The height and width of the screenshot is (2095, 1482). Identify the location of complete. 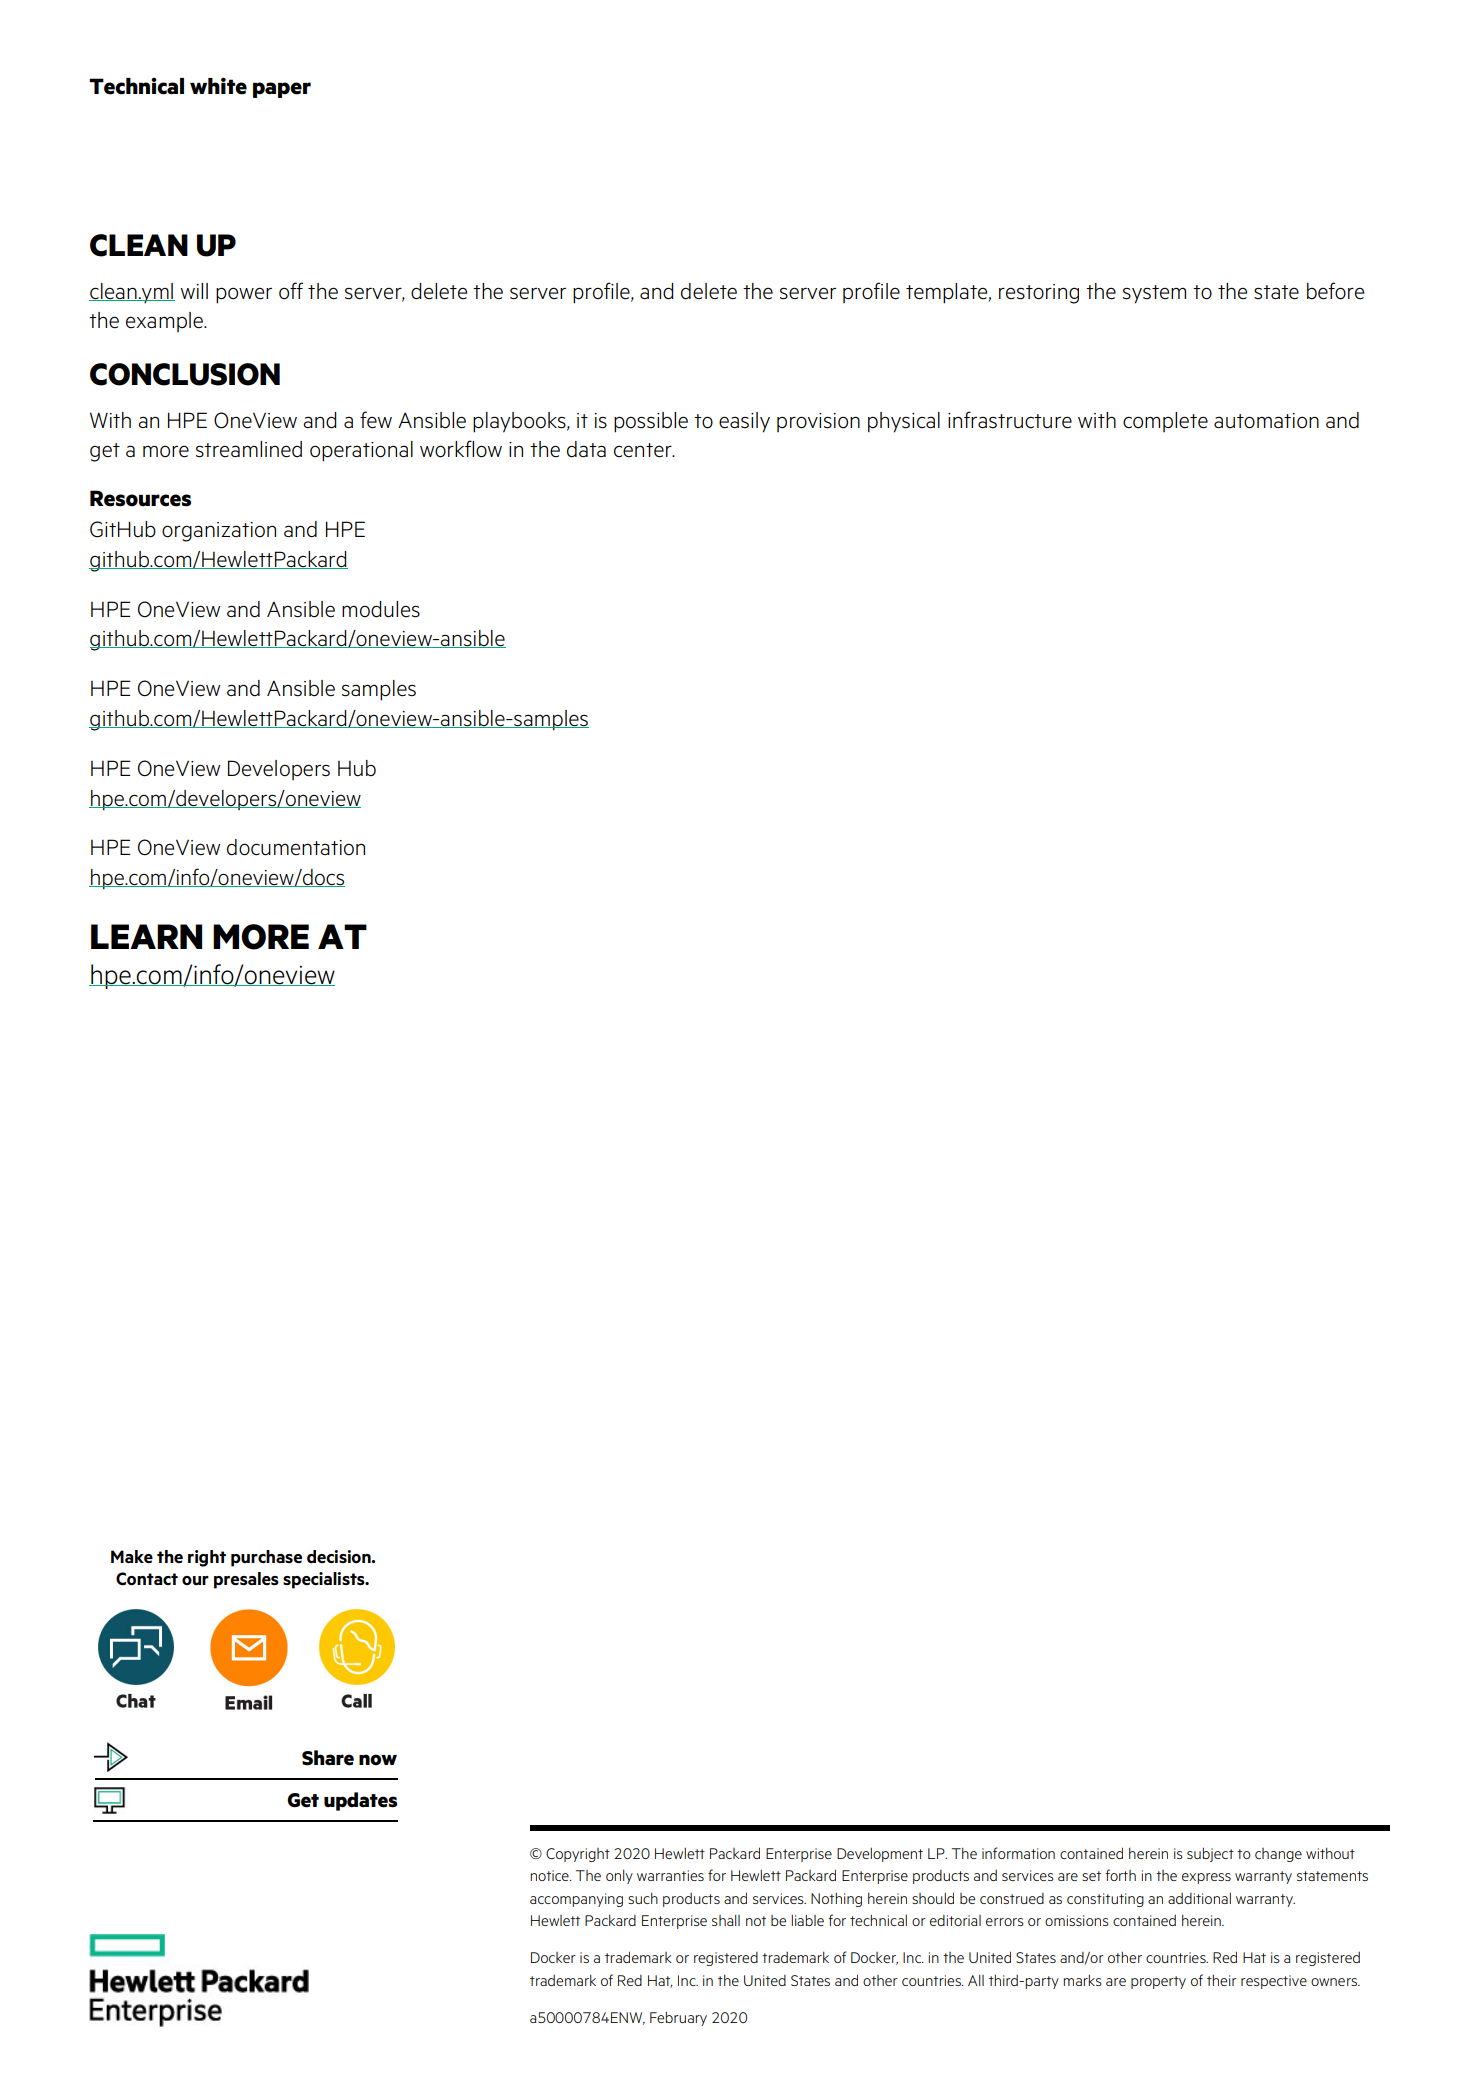
(1165, 422).
